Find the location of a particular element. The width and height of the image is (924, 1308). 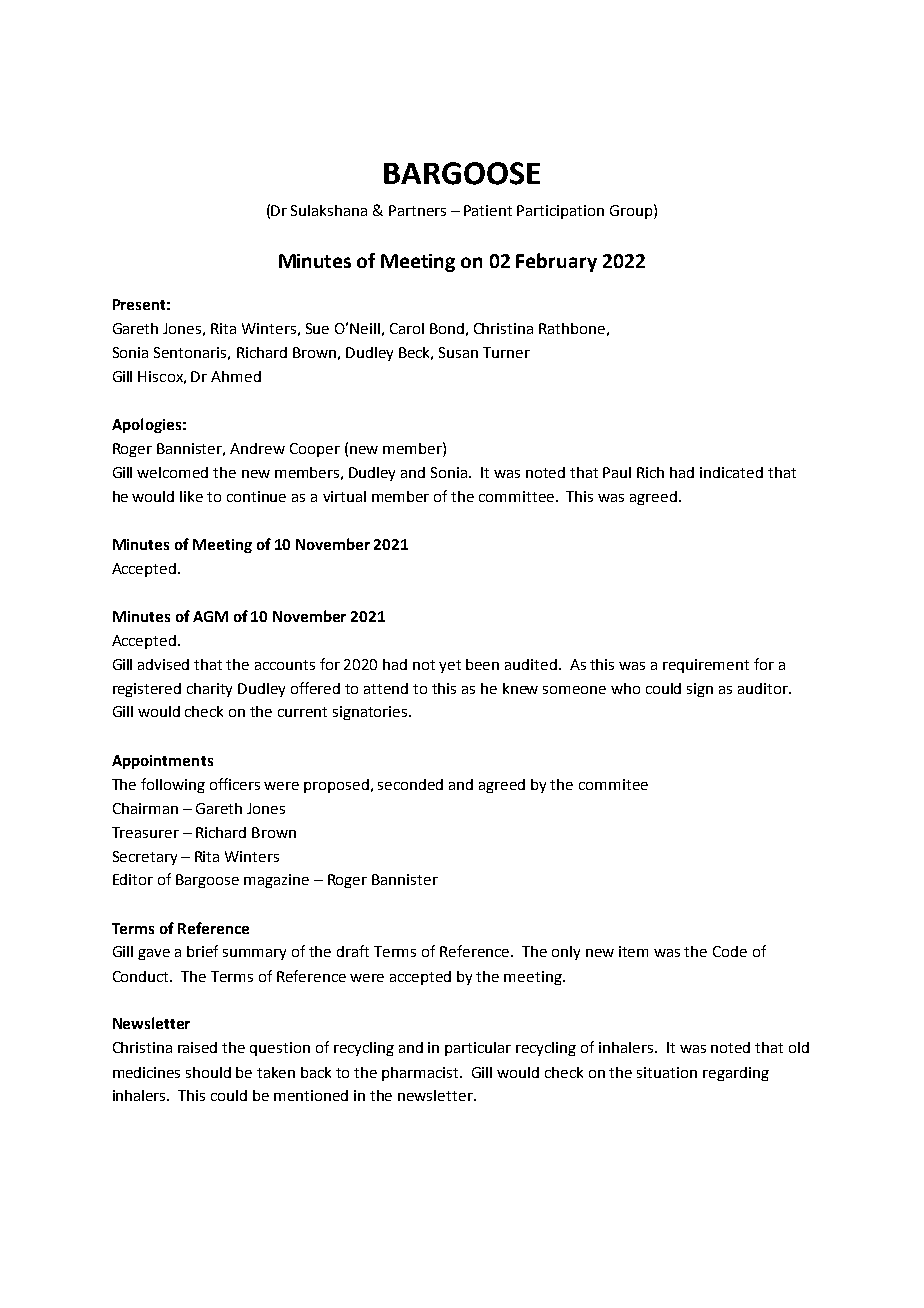

Participation is located at coordinates (560, 212).
